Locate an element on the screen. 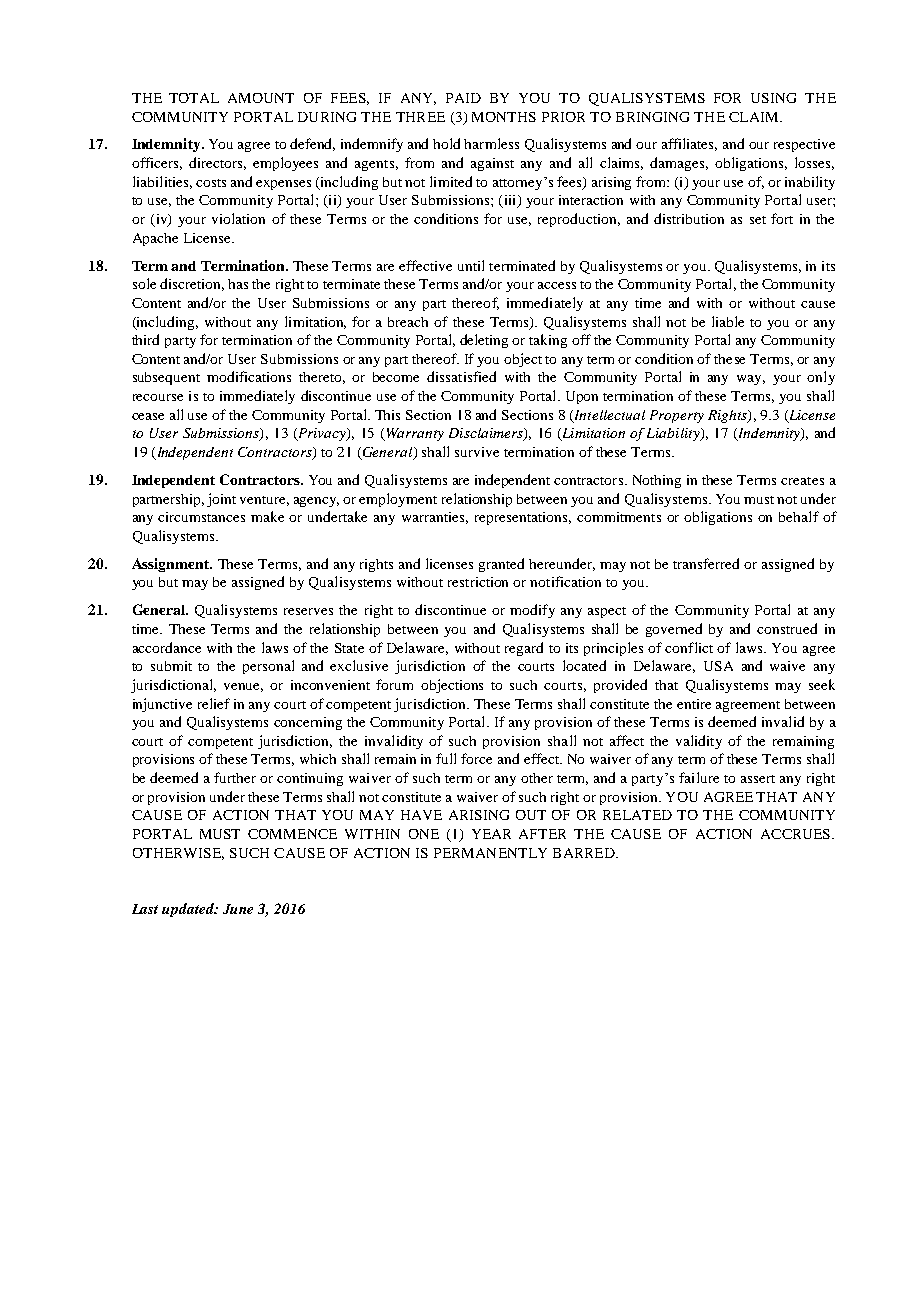 Image resolution: width=924 pixels, height=1307 pixels. accordance is located at coordinates (167, 647).
